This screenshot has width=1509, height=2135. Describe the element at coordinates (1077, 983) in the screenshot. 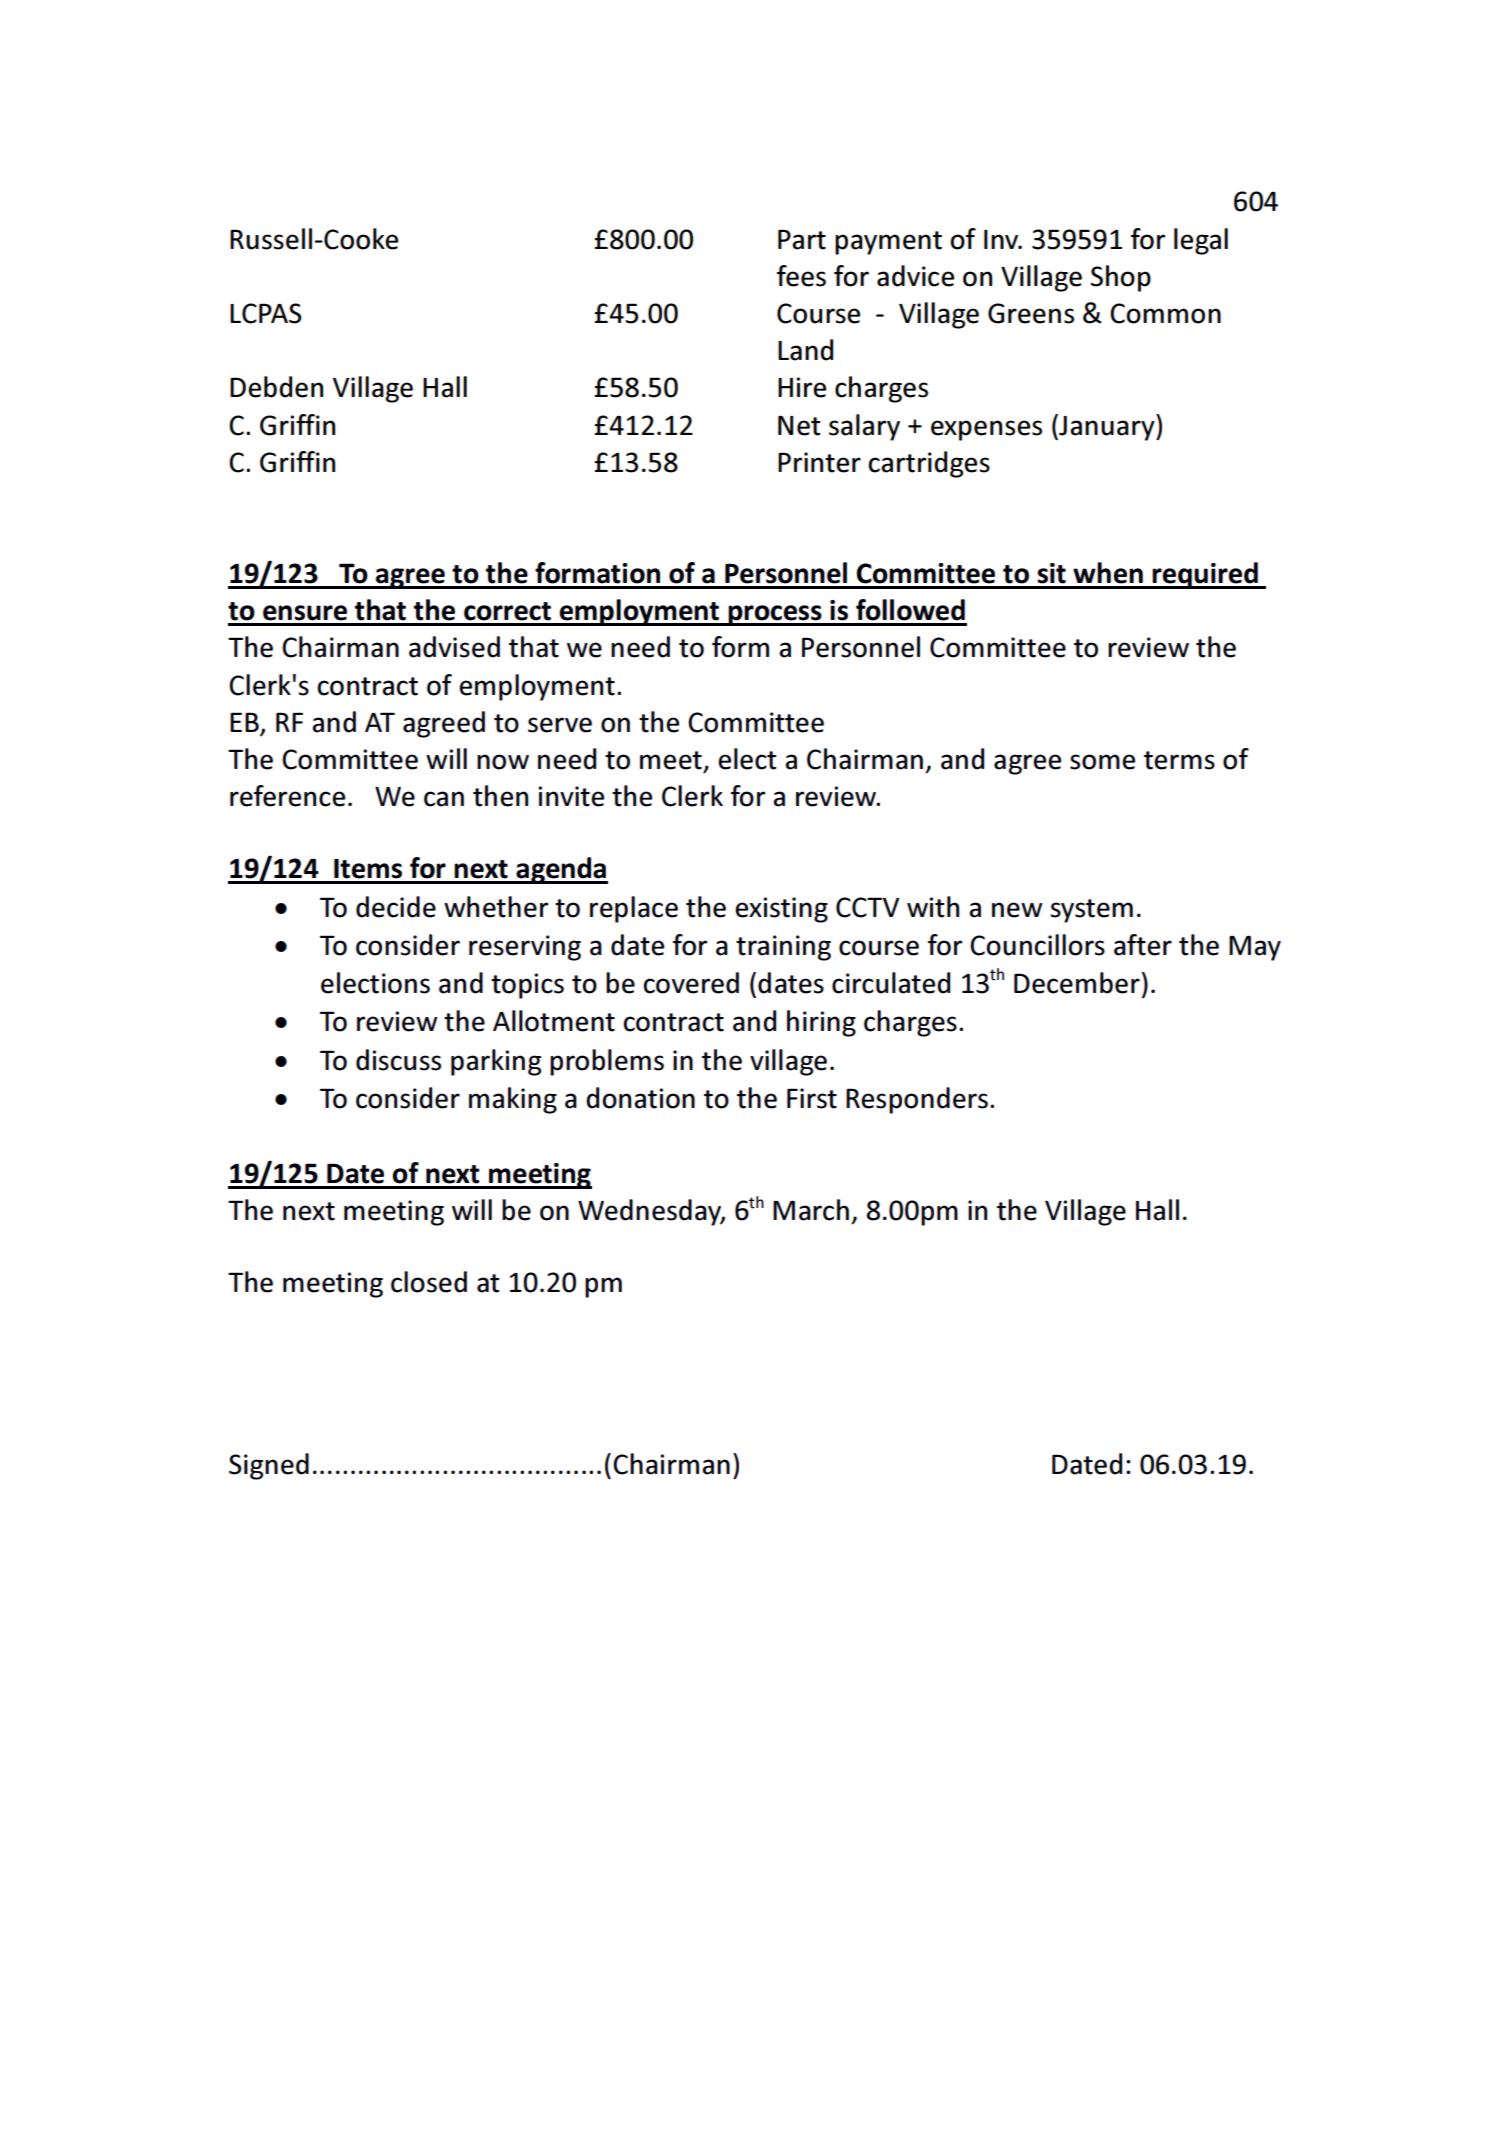

I see `December` at that location.
